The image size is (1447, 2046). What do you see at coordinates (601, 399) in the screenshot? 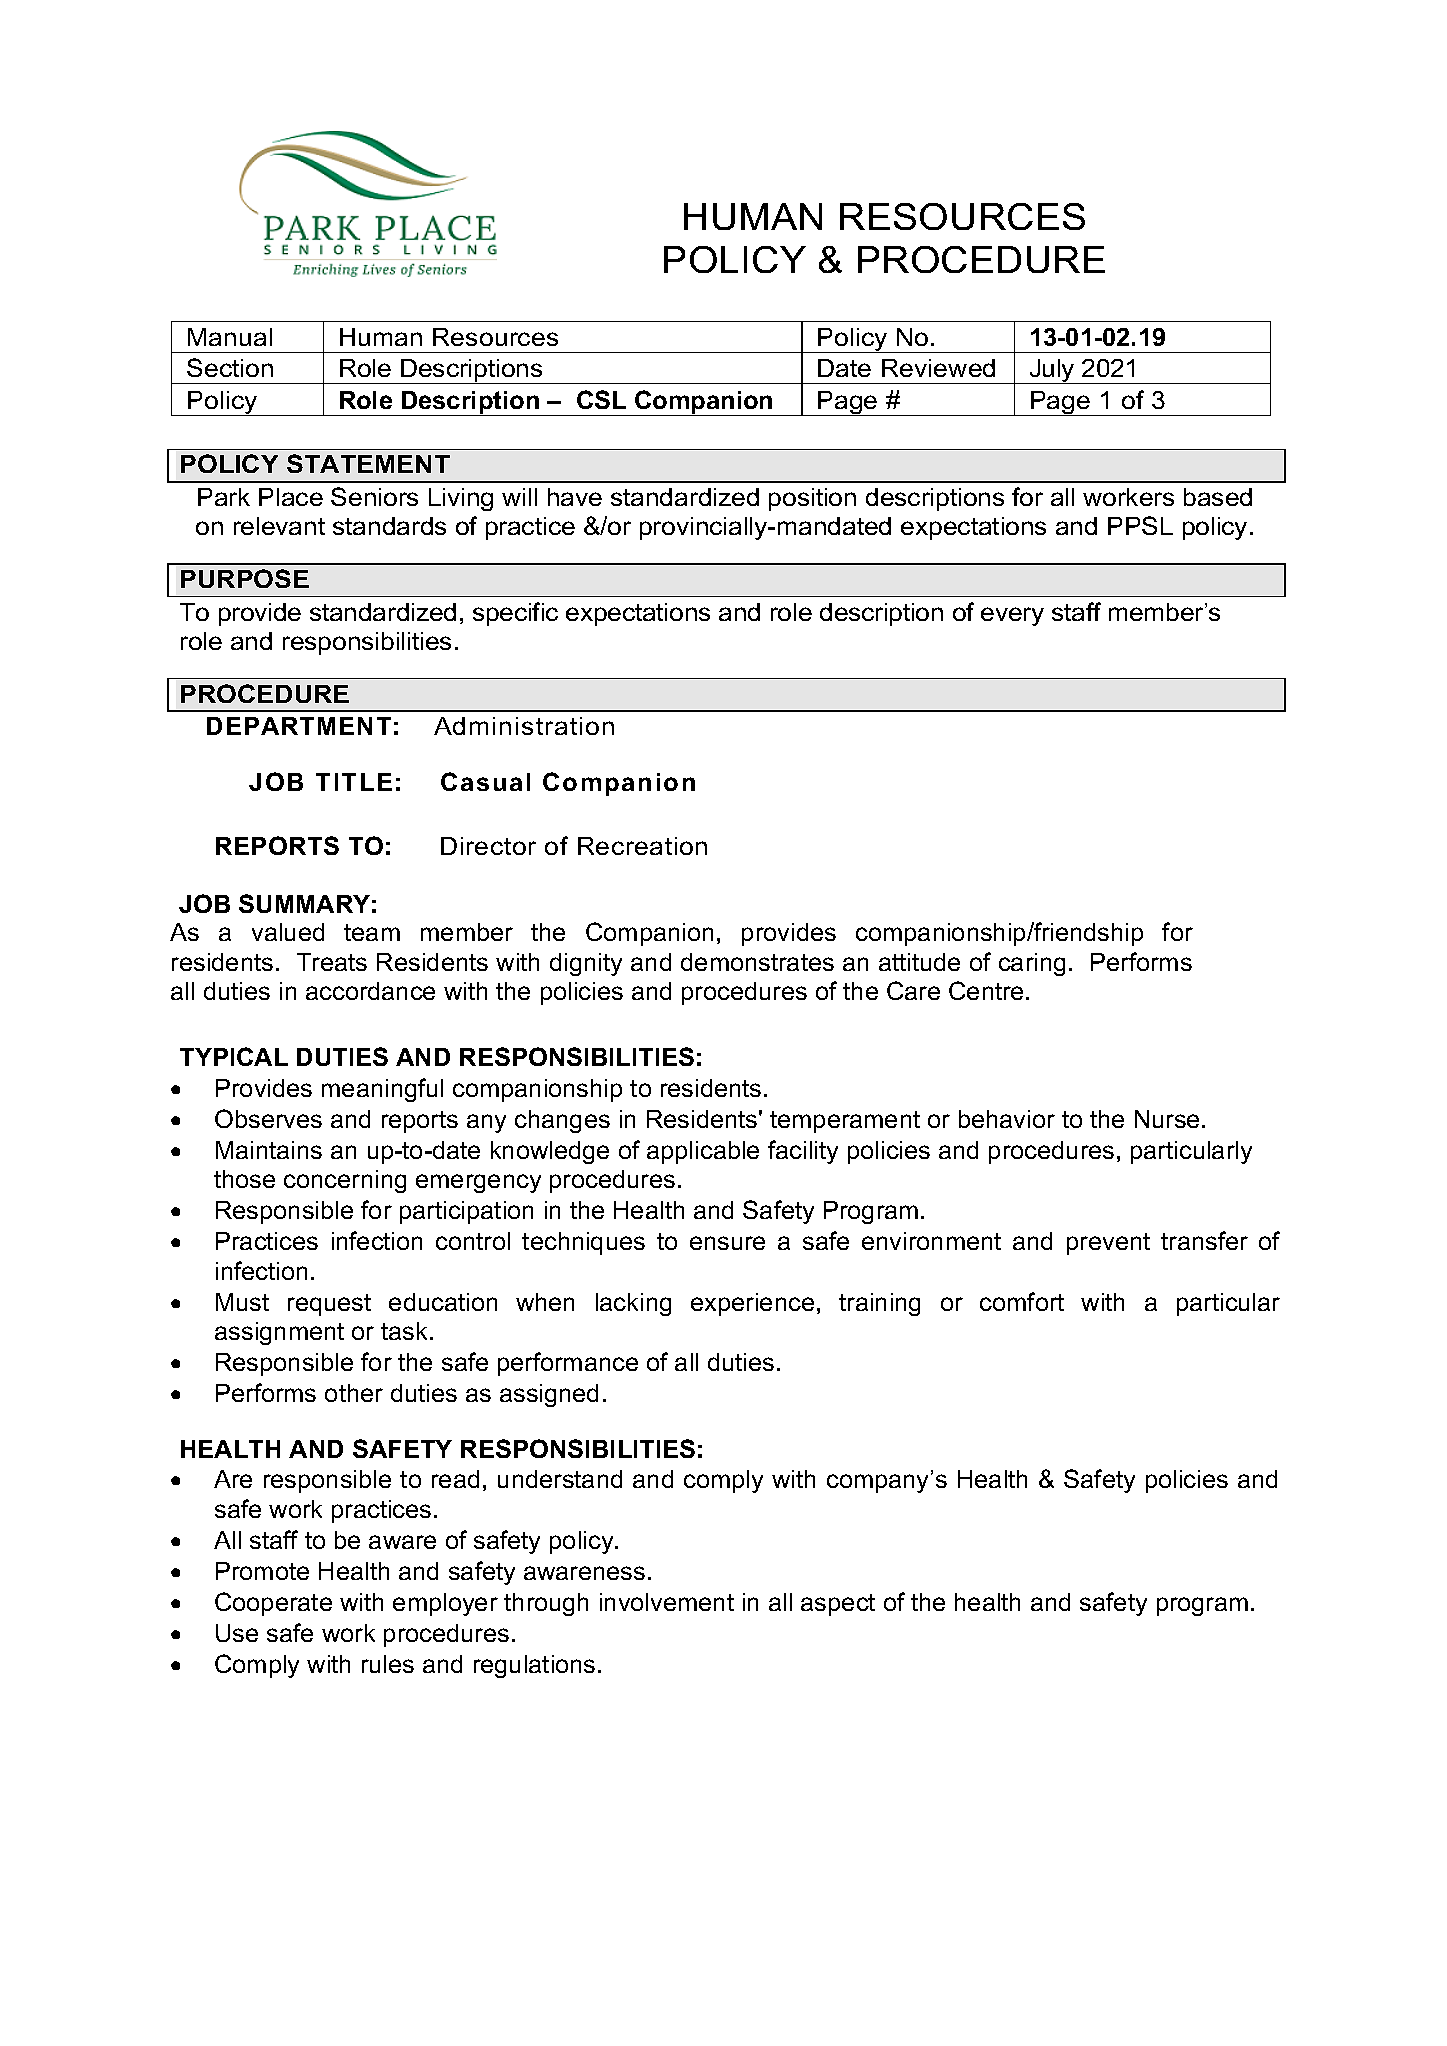
I see `CSL` at bounding box center [601, 399].
